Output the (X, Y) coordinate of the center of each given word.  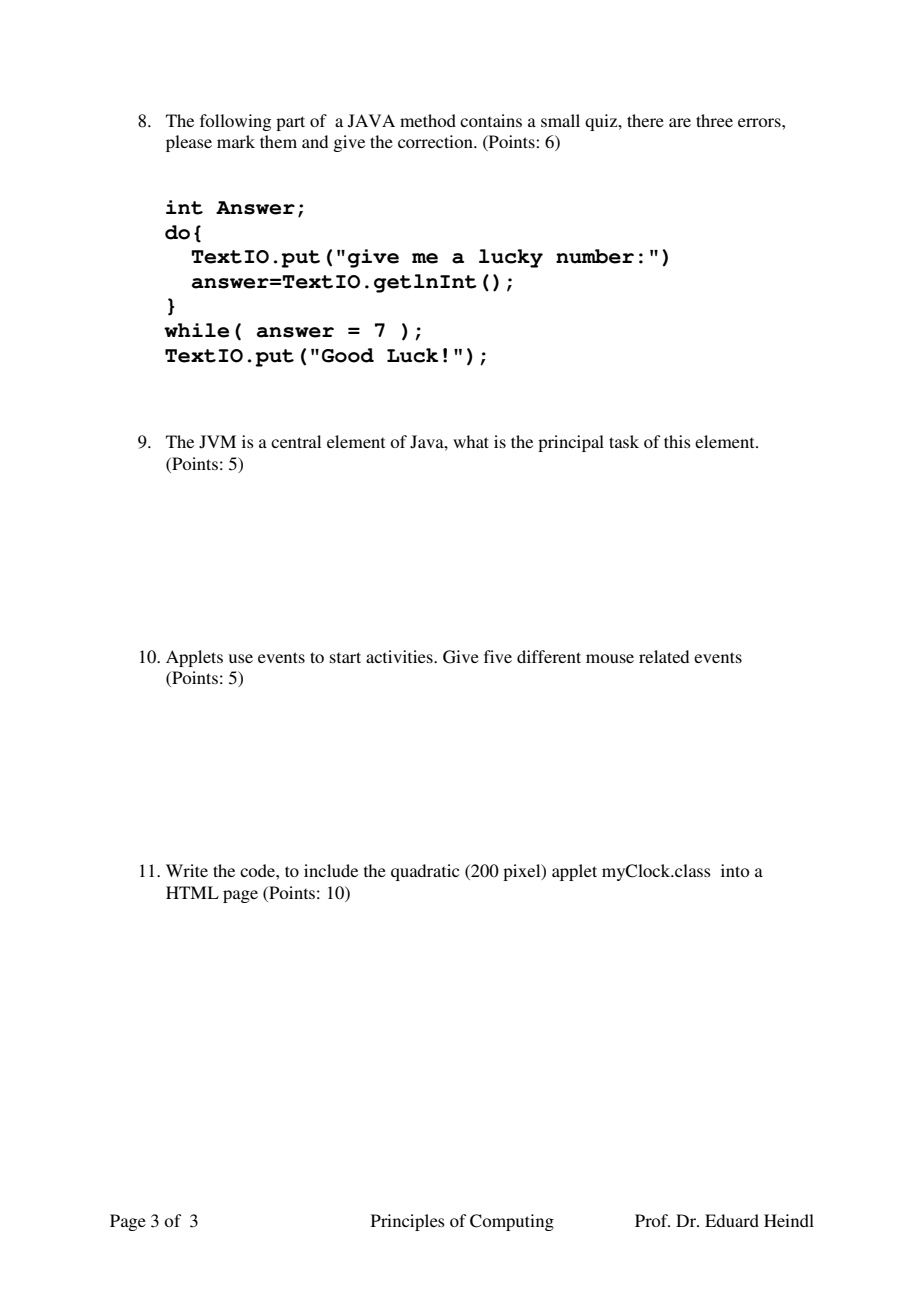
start (345, 657)
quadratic (425, 872)
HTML (192, 892)
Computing (512, 1222)
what (471, 441)
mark (236, 141)
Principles (408, 1222)
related (664, 656)
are (680, 122)
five (498, 656)
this (677, 441)
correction (436, 141)
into (735, 870)
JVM (217, 442)
